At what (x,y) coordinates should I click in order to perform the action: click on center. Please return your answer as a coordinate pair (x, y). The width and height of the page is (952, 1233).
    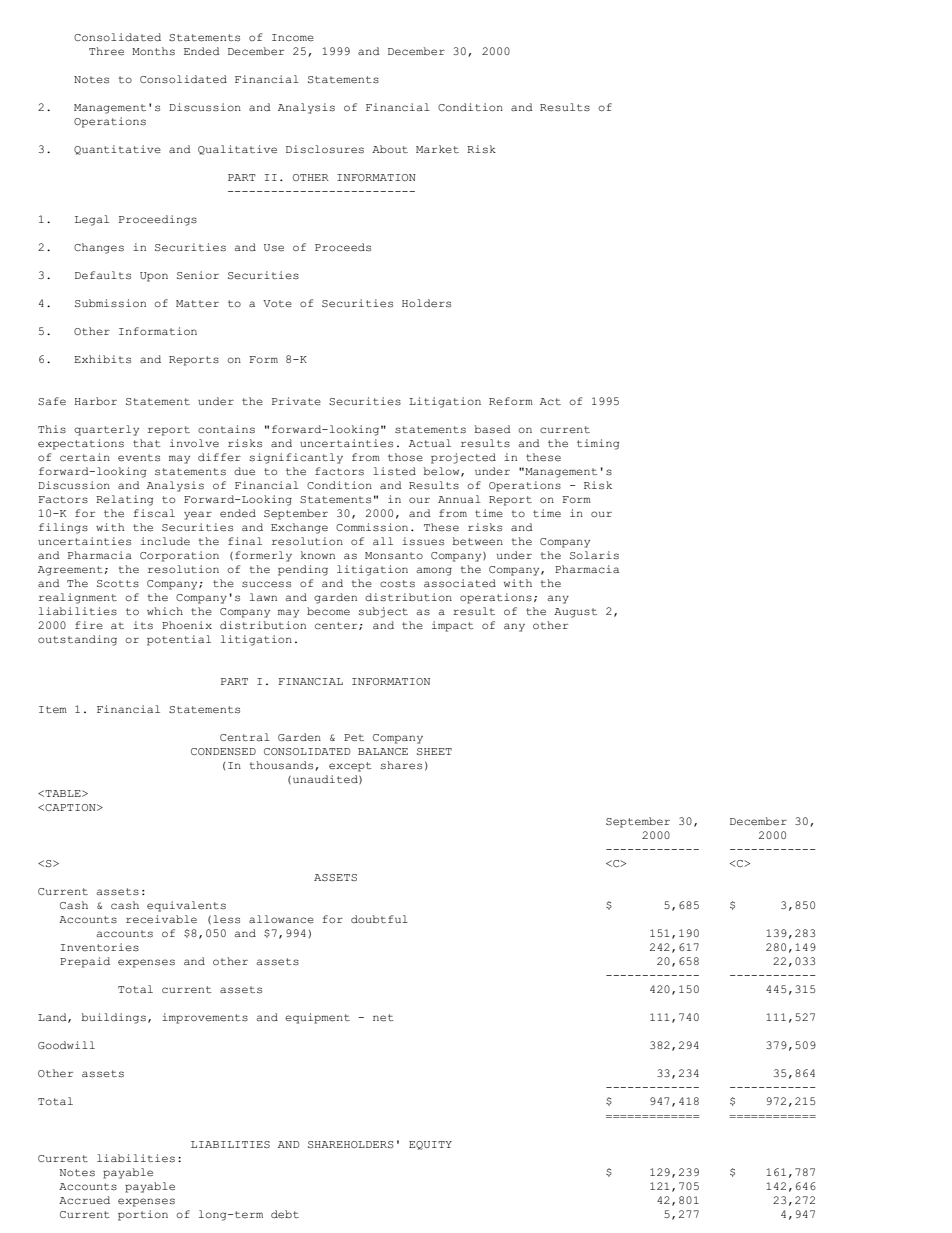
    Looking at the image, I should click on (337, 626).
